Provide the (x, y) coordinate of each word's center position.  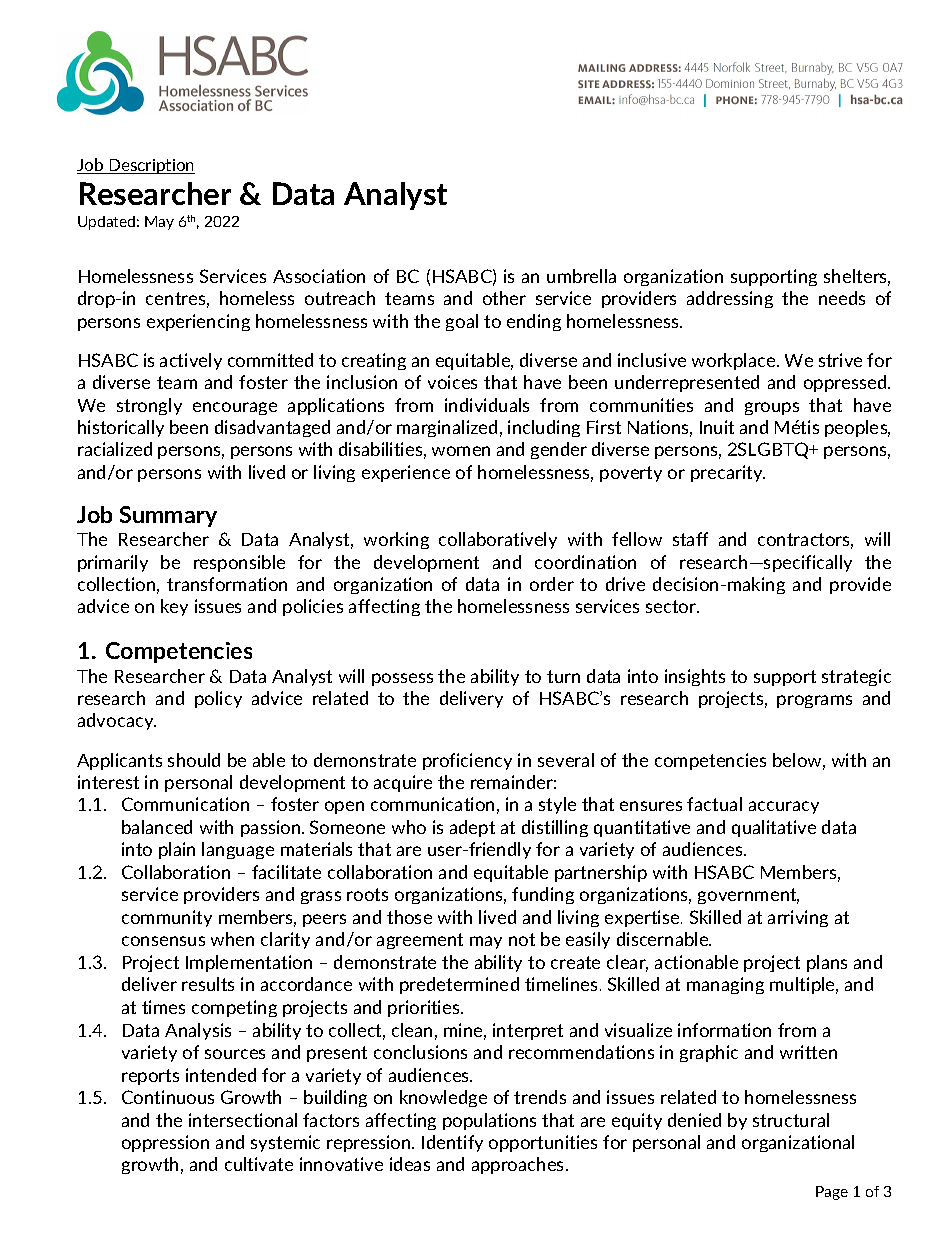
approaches (519, 1165)
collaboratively (498, 540)
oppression (165, 1143)
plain (177, 850)
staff (690, 539)
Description (151, 166)
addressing (730, 299)
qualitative (774, 828)
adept (472, 828)
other (504, 298)
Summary (168, 516)
